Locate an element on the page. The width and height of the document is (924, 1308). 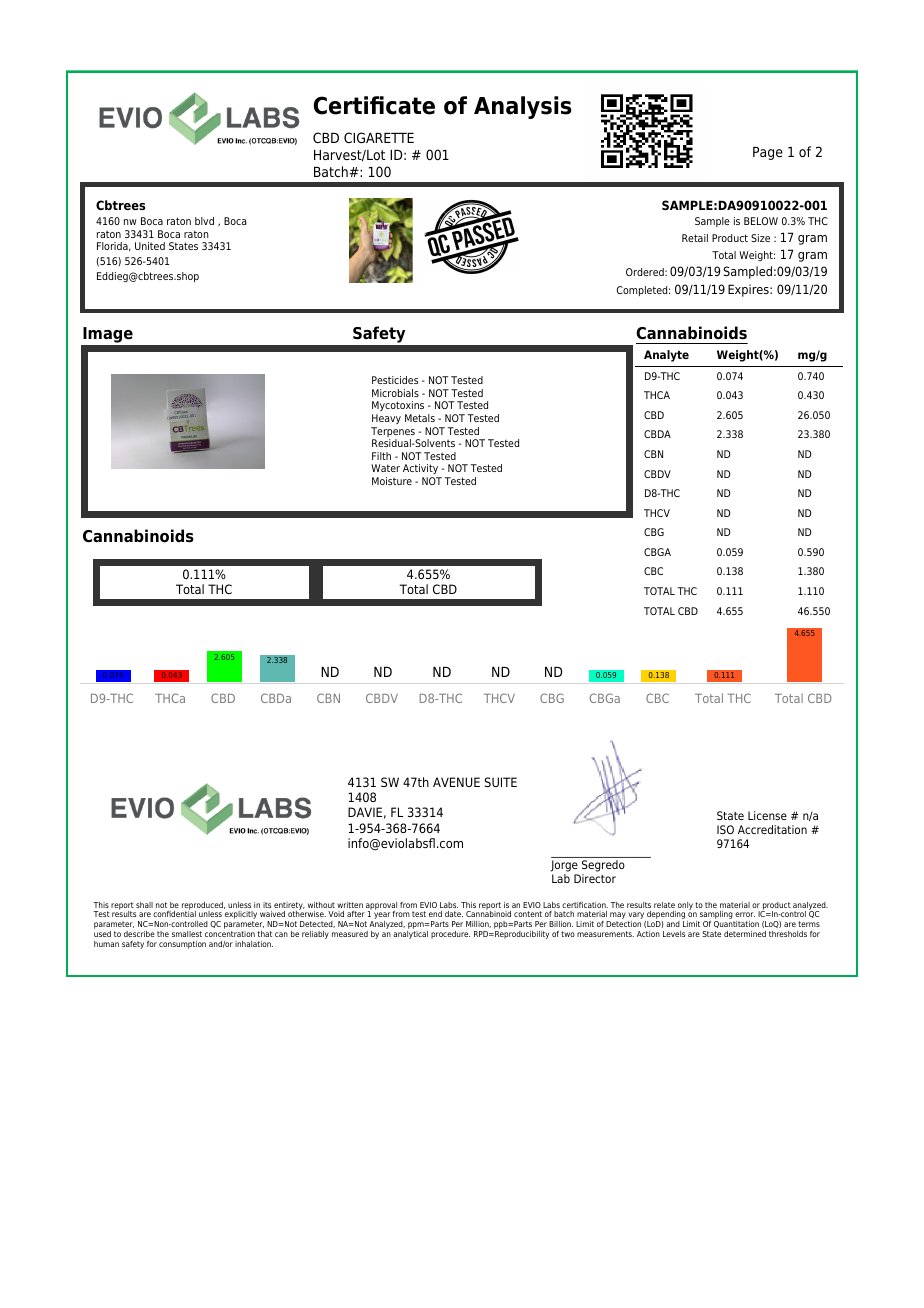
Heavy is located at coordinates (386, 419).
